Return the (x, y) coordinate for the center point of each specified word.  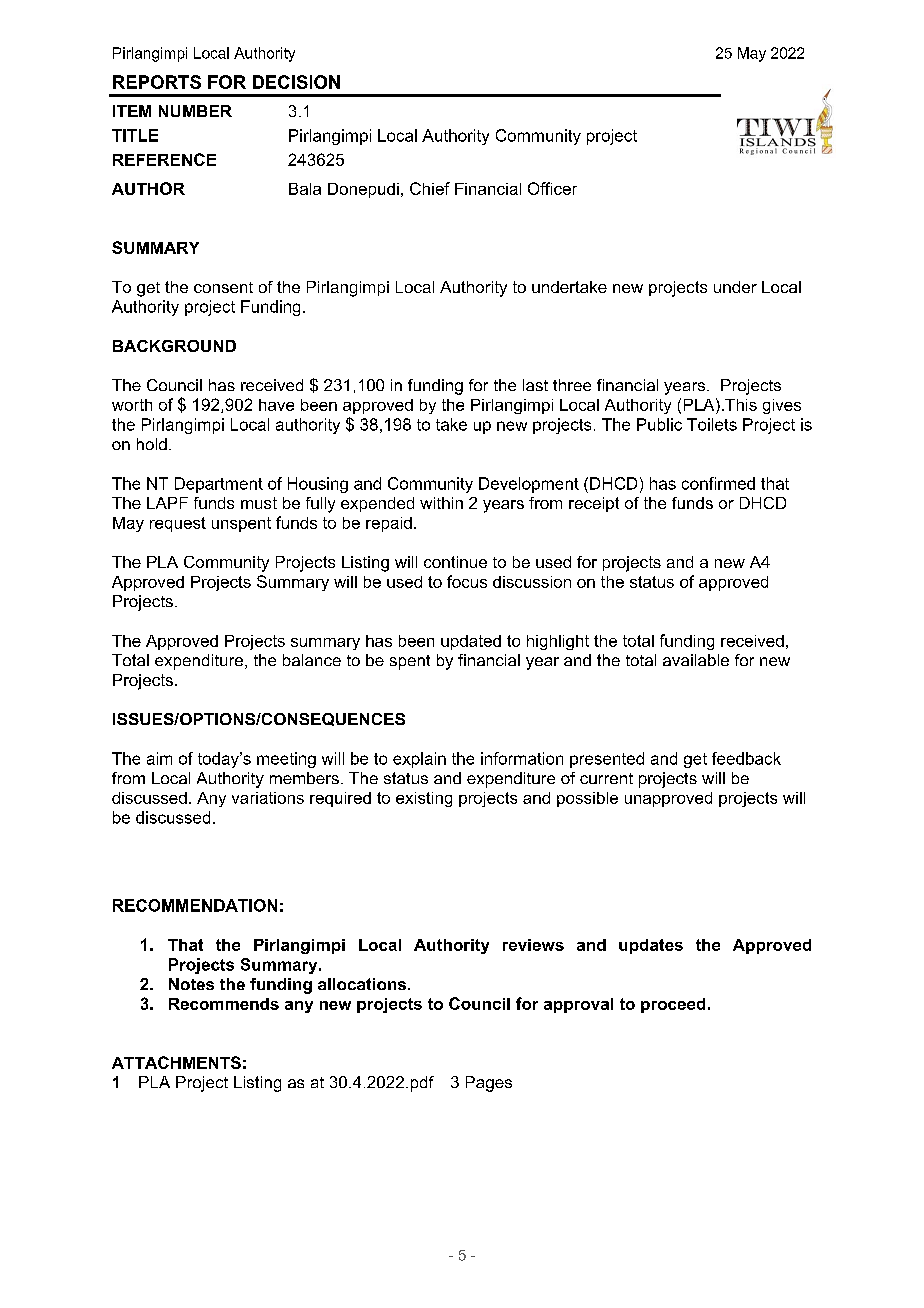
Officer (552, 188)
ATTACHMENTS (176, 1062)
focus (467, 581)
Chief (430, 188)
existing (424, 799)
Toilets (712, 424)
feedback (746, 758)
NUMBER (195, 111)
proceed (673, 1005)
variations (268, 798)
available (696, 660)
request (178, 524)
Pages (489, 1084)
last (535, 385)
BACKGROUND (174, 346)
